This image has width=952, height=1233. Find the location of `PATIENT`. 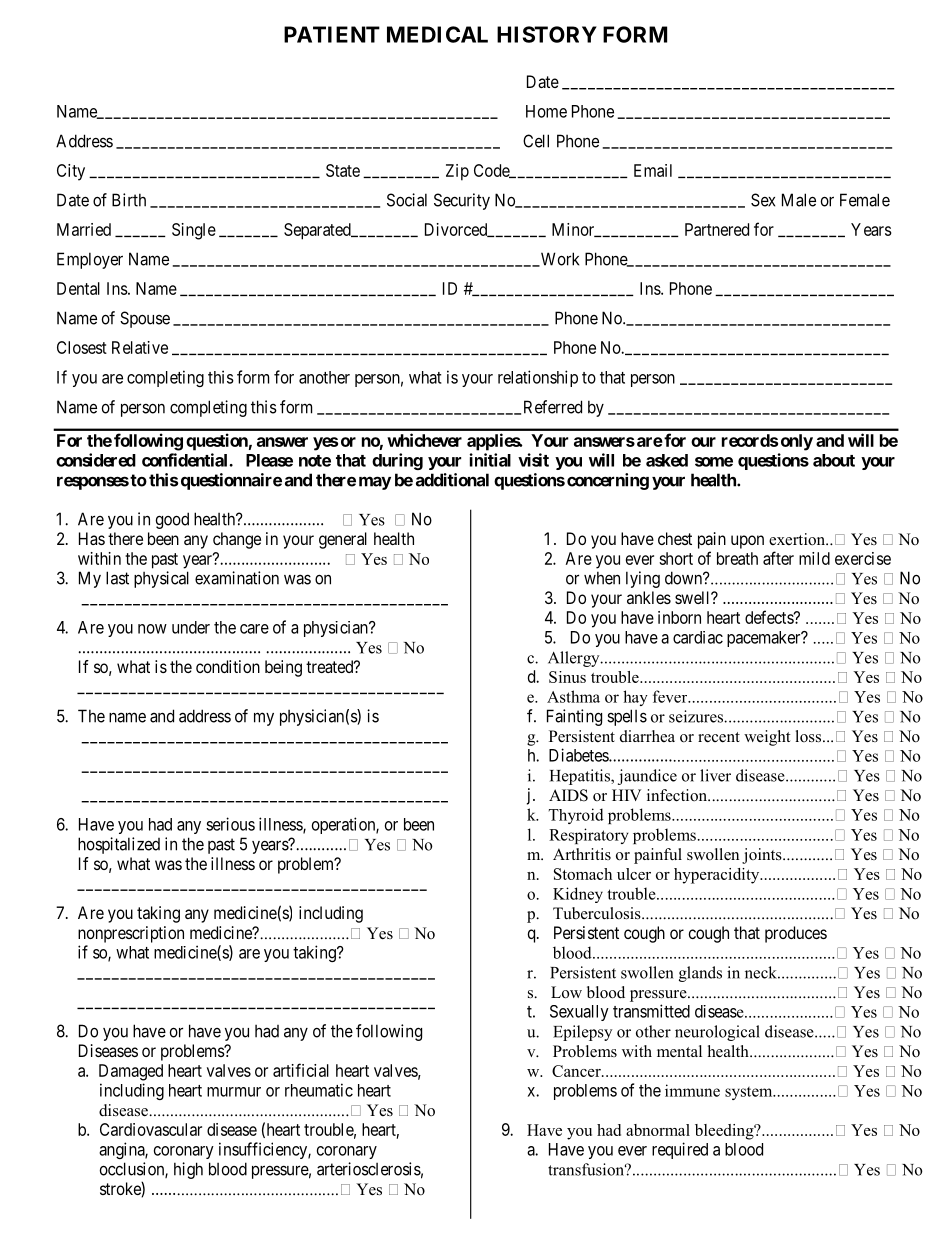

PATIENT is located at coordinates (332, 34).
